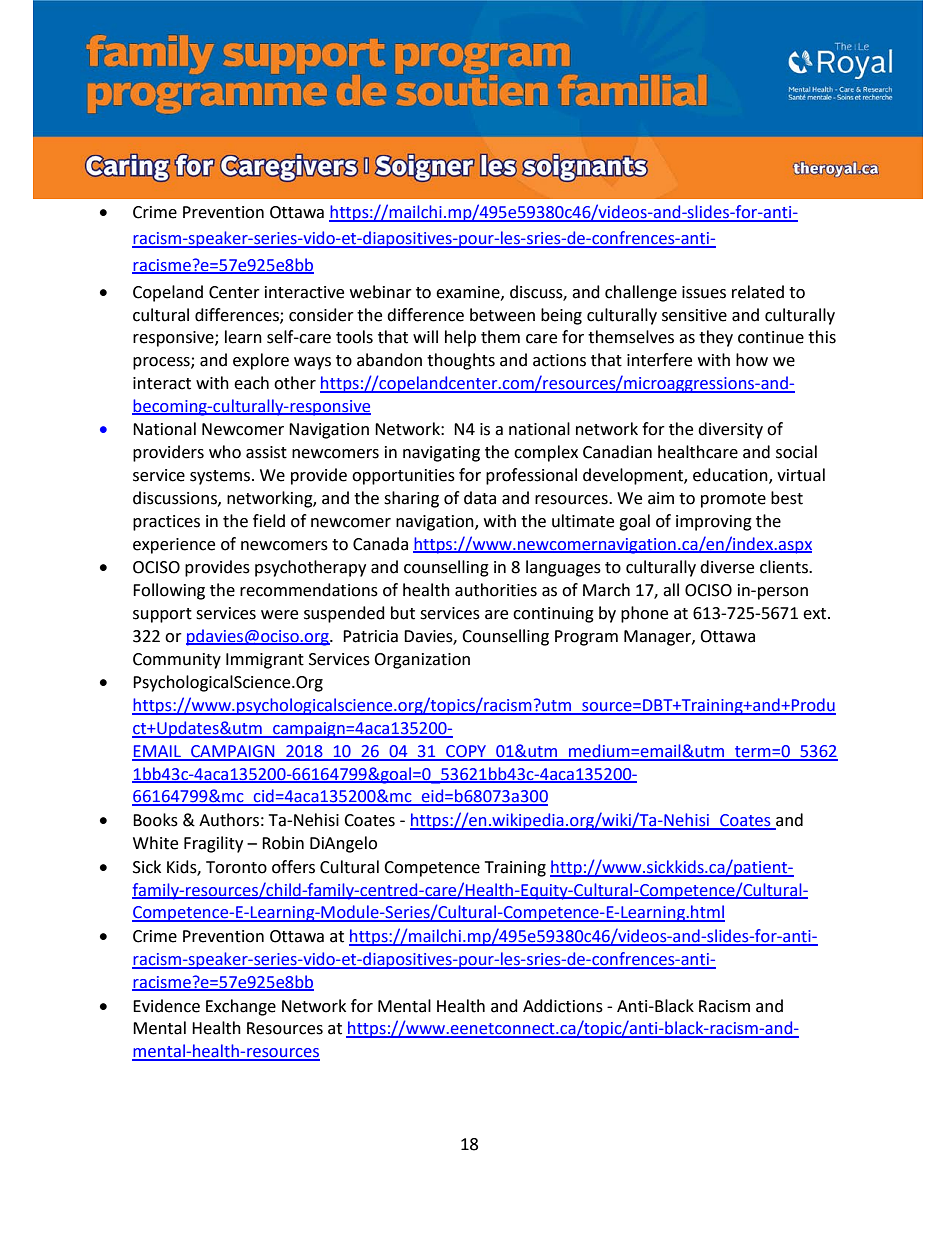  I want to click on Program, so click(586, 638).
